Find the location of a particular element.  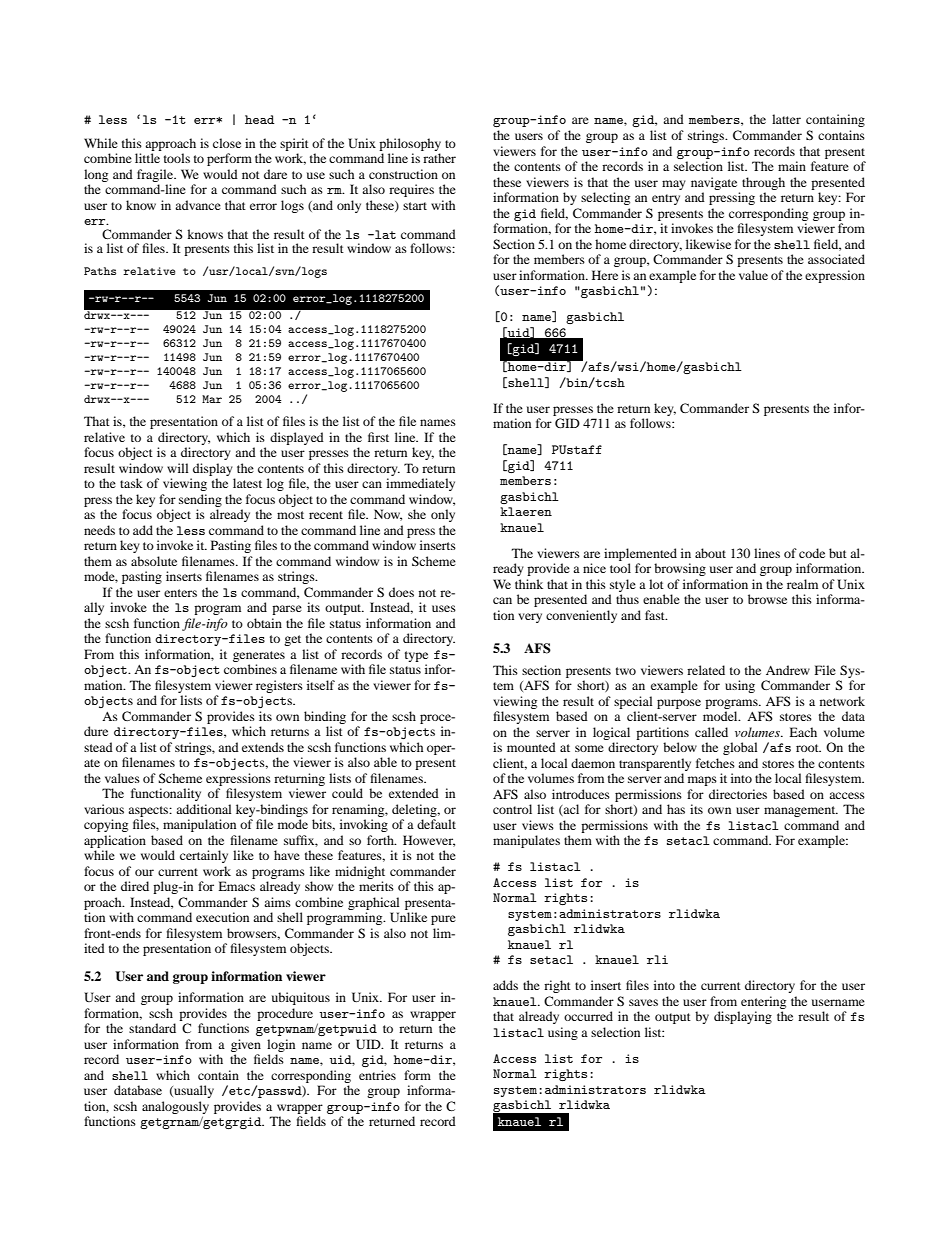

immediately is located at coordinates (420, 484).
